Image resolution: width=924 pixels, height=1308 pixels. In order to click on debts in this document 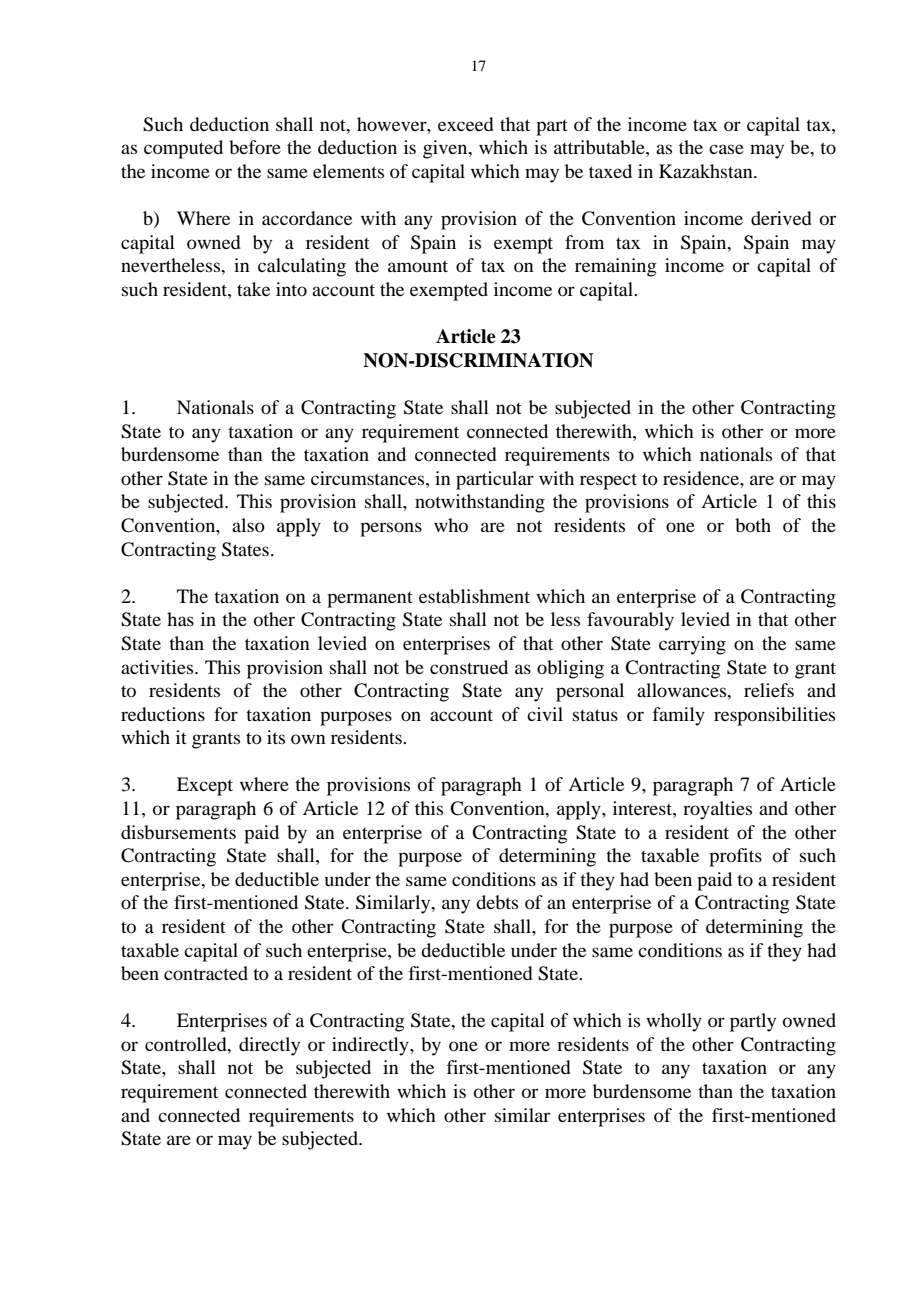, I will do `click(497, 902)`.
